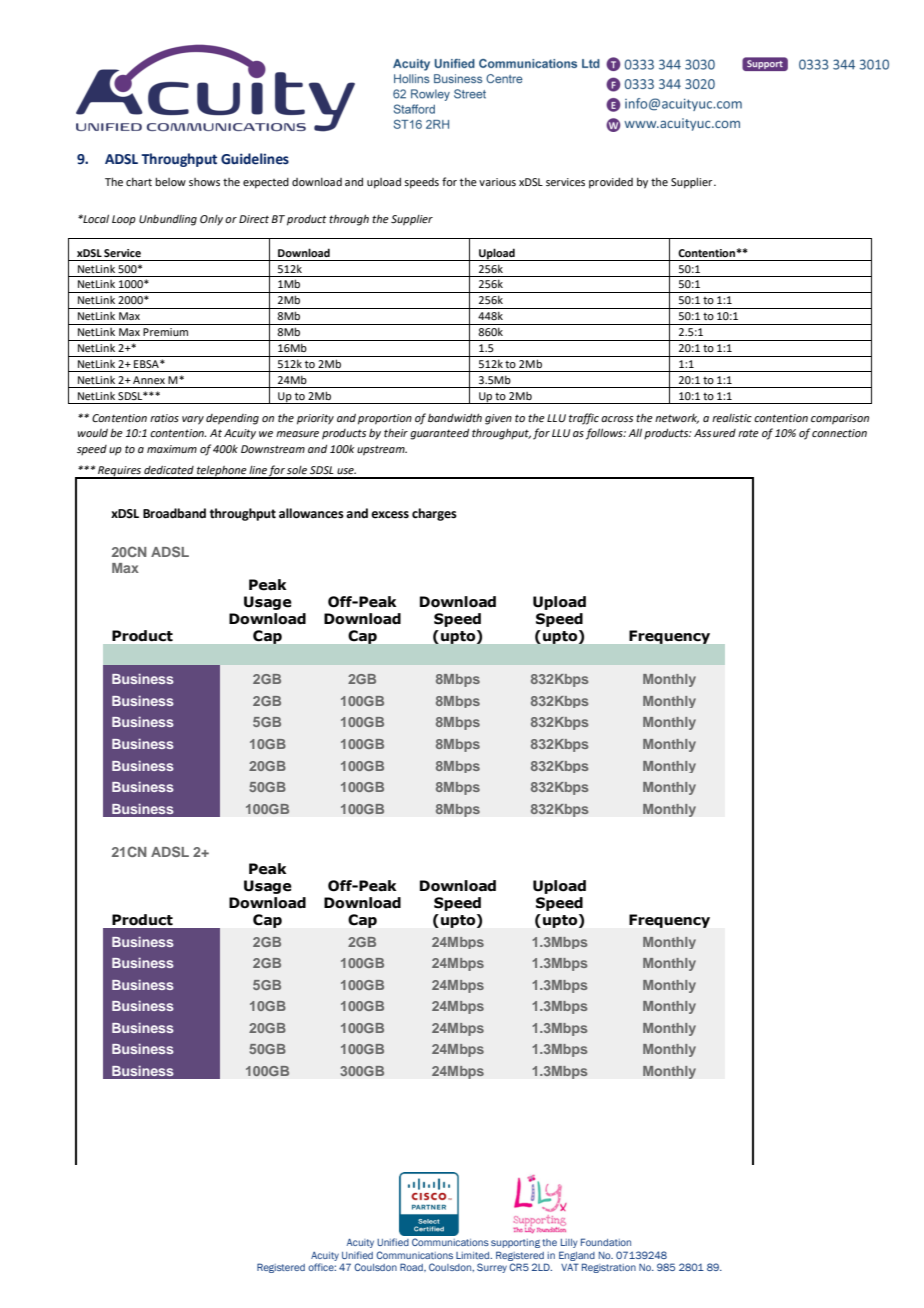 This document has height=1308, width=924. Describe the element at coordinates (569, 1243) in the document. I see `Lilly` at that location.
